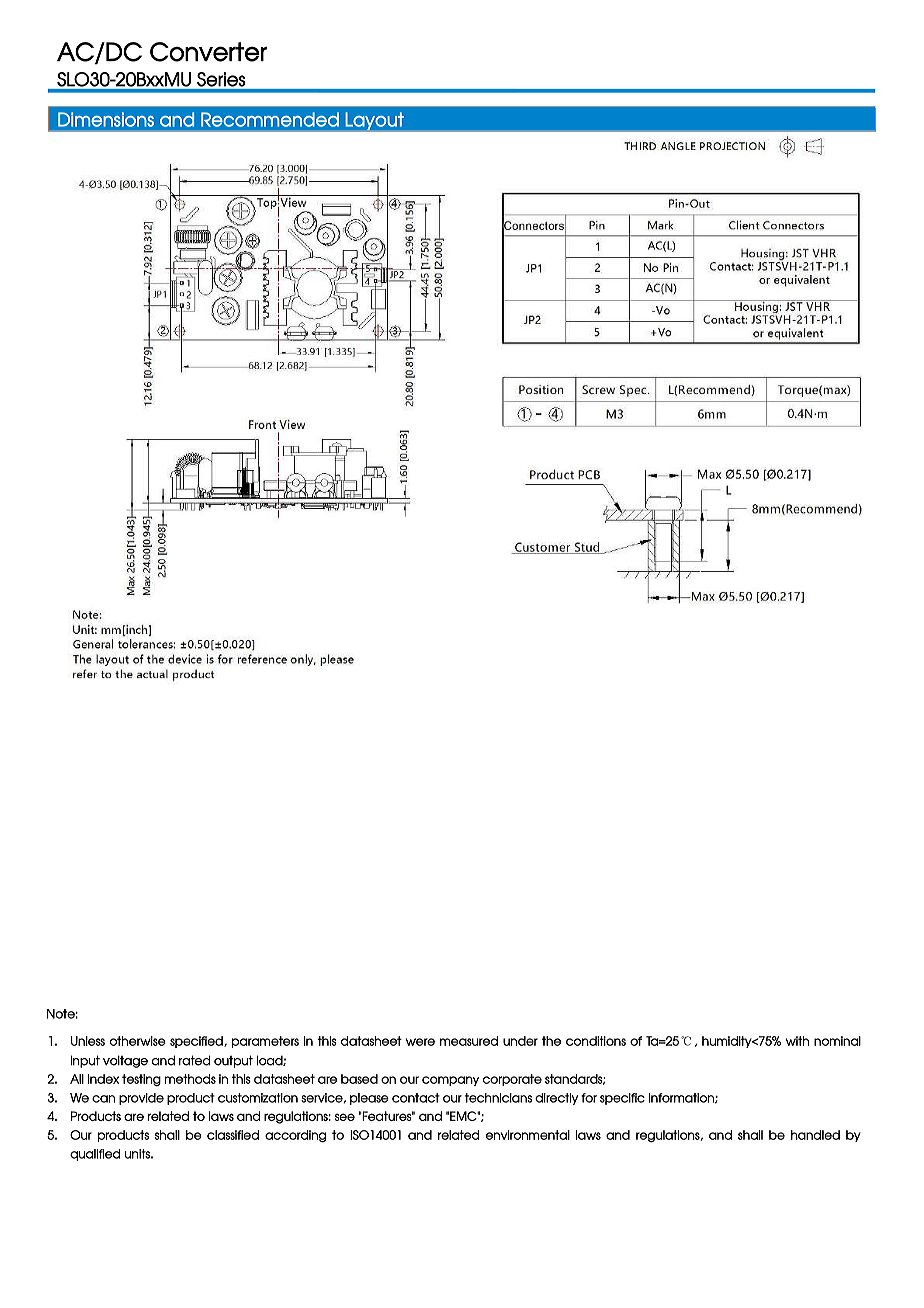 This document has height=1308, width=924. Describe the element at coordinates (197, 1042) in the document. I see `specified` at that location.
